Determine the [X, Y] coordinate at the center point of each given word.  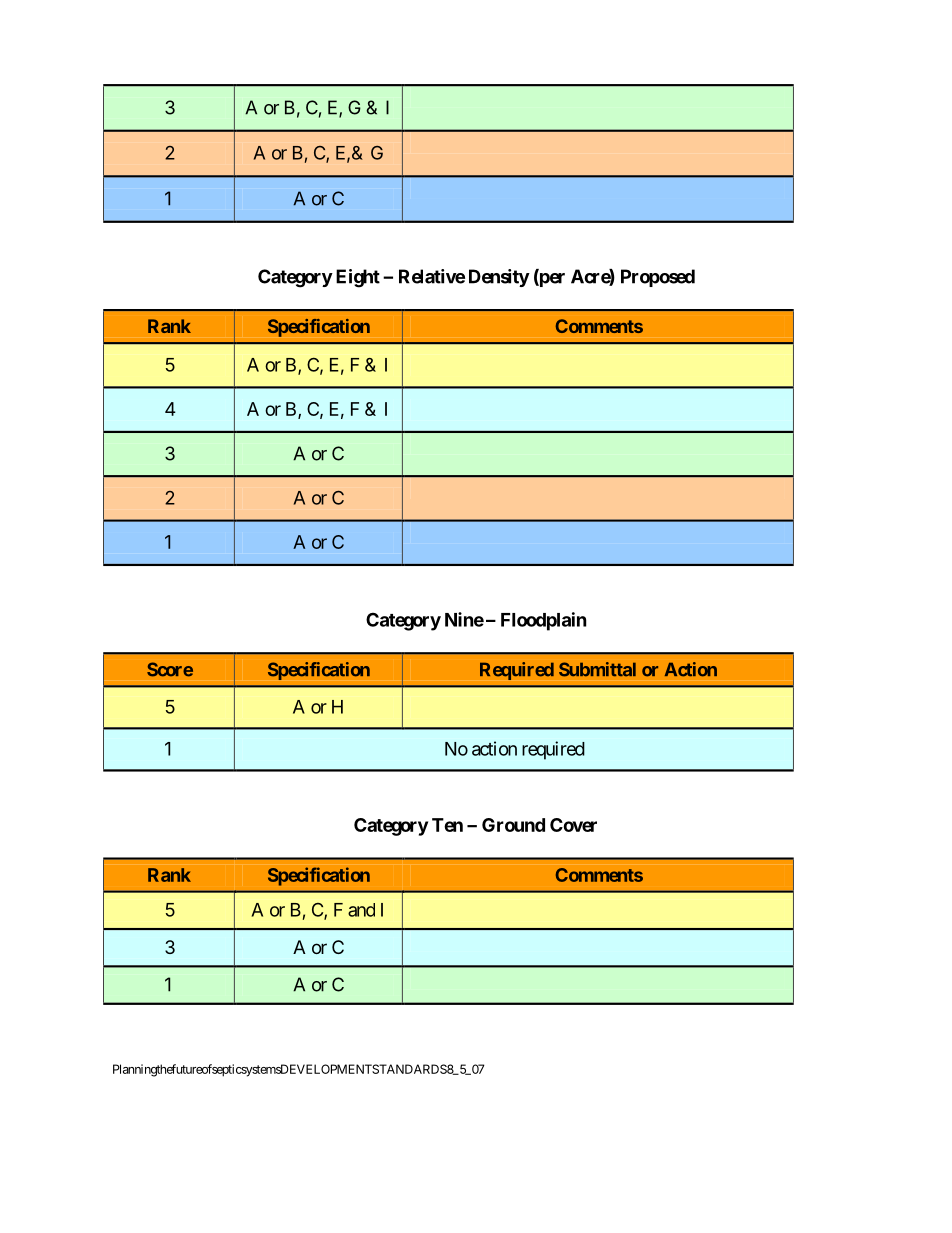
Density [499, 278]
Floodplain [544, 621]
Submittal [597, 669]
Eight [358, 278]
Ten [447, 825]
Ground [513, 825]
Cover [573, 825]
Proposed [658, 278]
